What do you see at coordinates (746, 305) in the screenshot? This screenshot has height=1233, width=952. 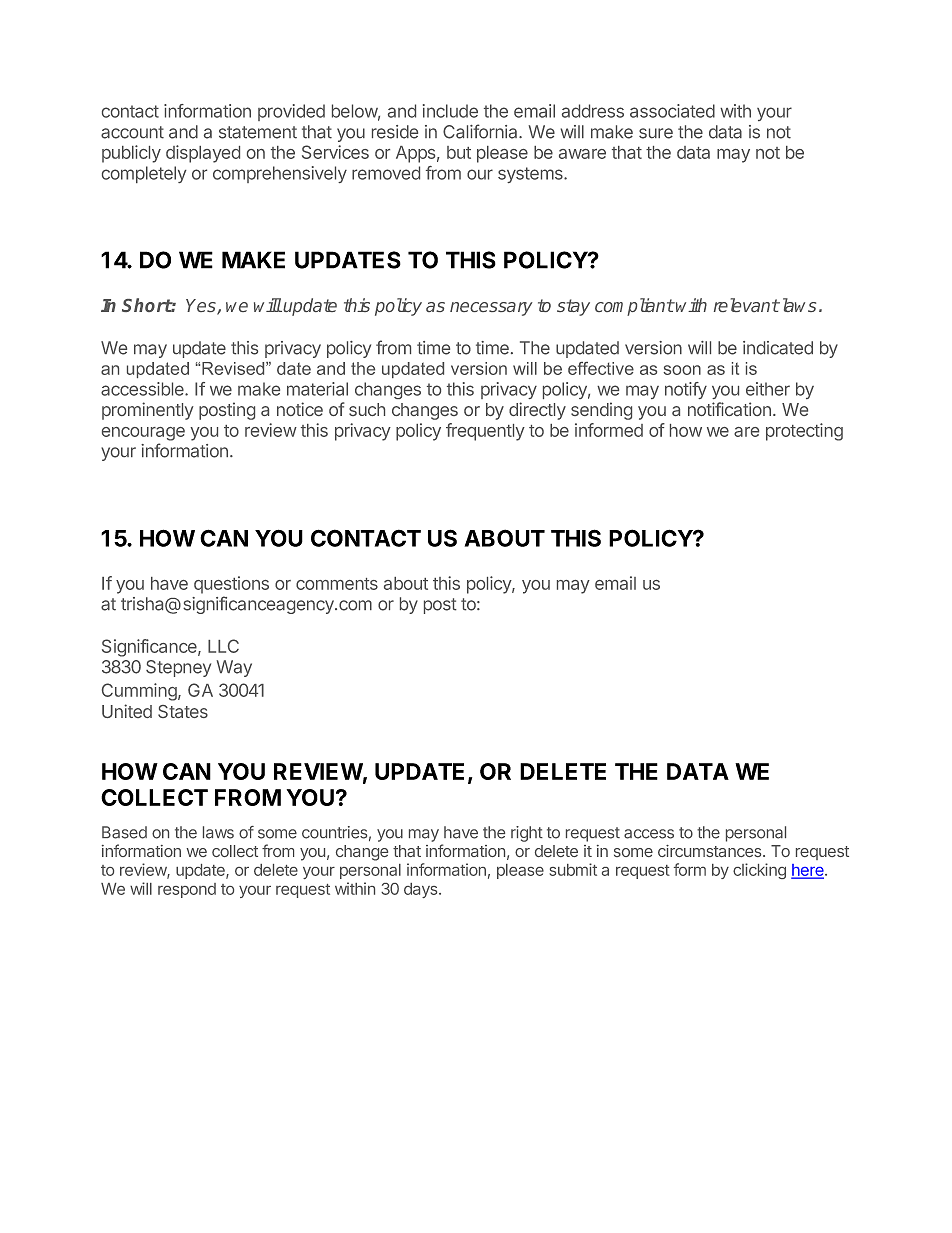 I see `relevant` at bounding box center [746, 305].
